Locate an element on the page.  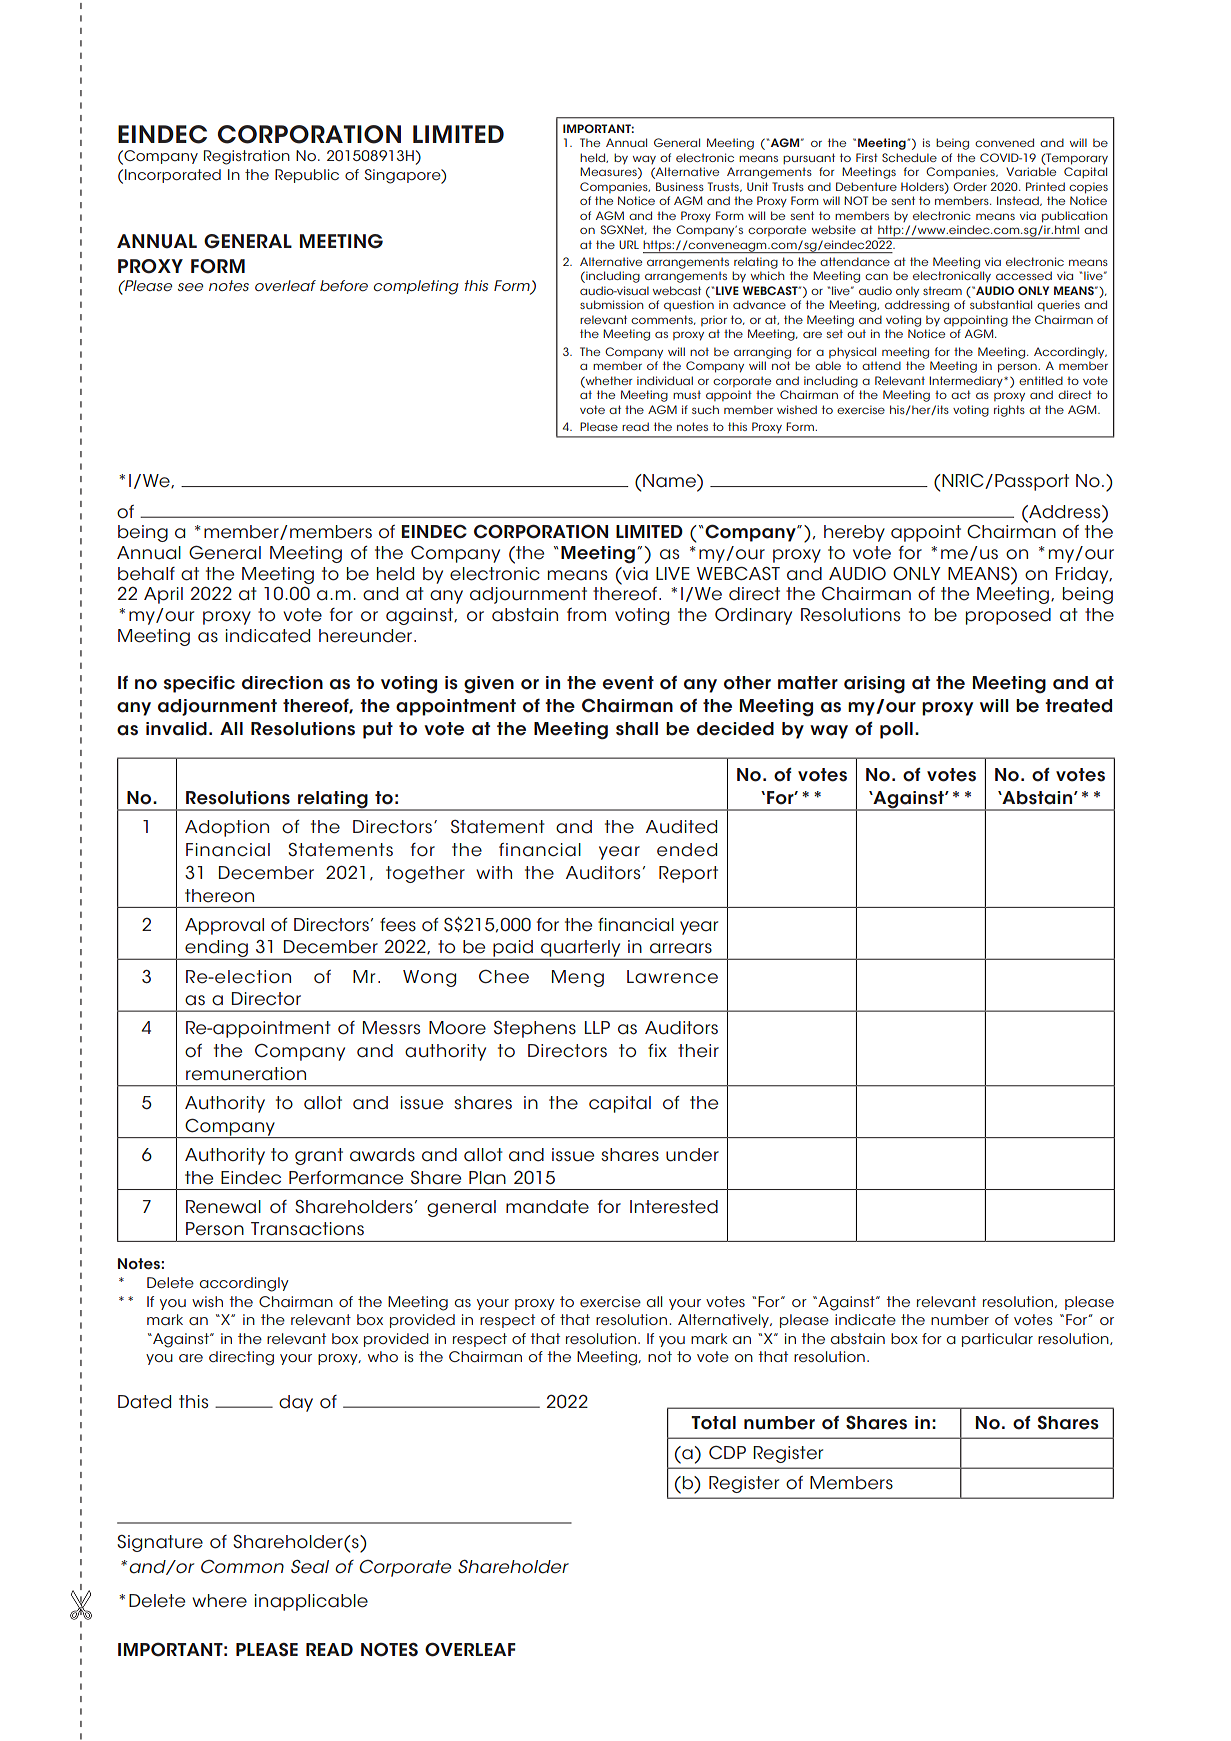
Common is located at coordinates (242, 1566).
